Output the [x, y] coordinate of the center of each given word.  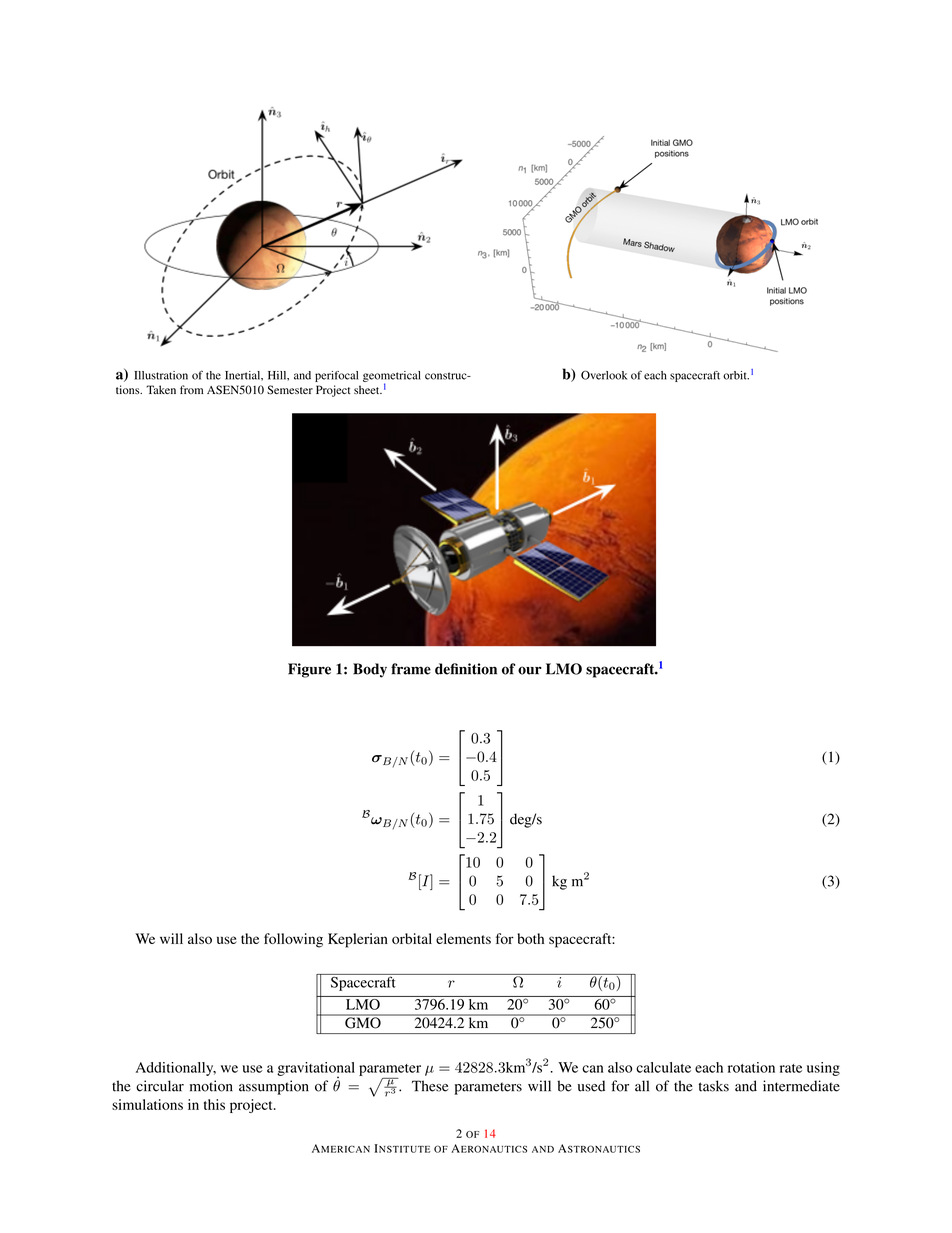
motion [211, 1086]
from [192, 389]
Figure [309, 670]
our [530, 670]
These [430, 1086]
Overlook [604, 375]
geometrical [392, 377]
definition [466, 669]
